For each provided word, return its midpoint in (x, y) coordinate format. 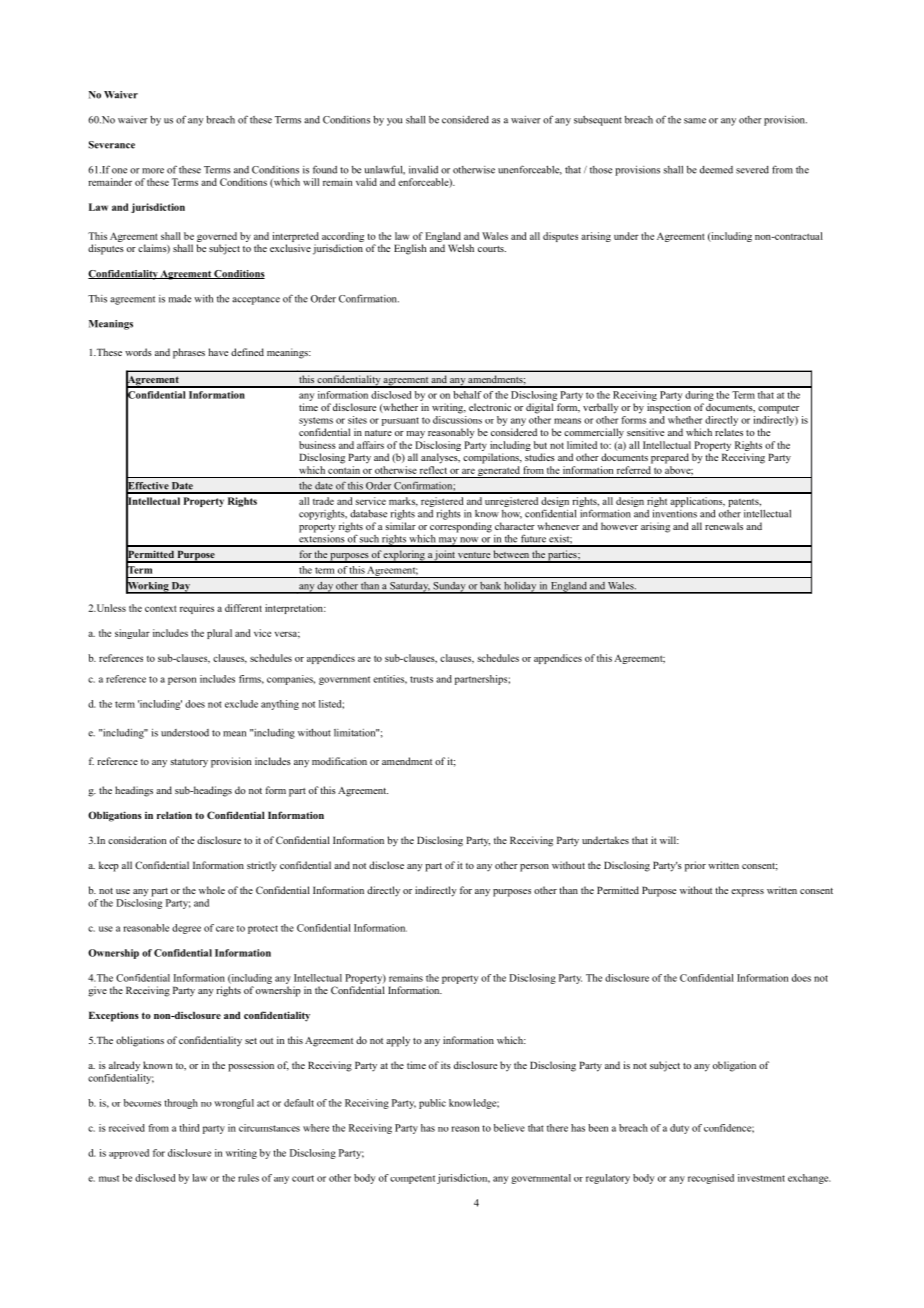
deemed (716, 170)
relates (729, 432)
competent (412, 1179)
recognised (711, 1179)
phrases (189, 353)
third (189, 1128)
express (747, 893)
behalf (467, 395)
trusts (421, 679)
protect (263, 929)
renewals (724, 526)
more (153, 171)
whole (212, 890)
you (394, 122)
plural (219, 634)
